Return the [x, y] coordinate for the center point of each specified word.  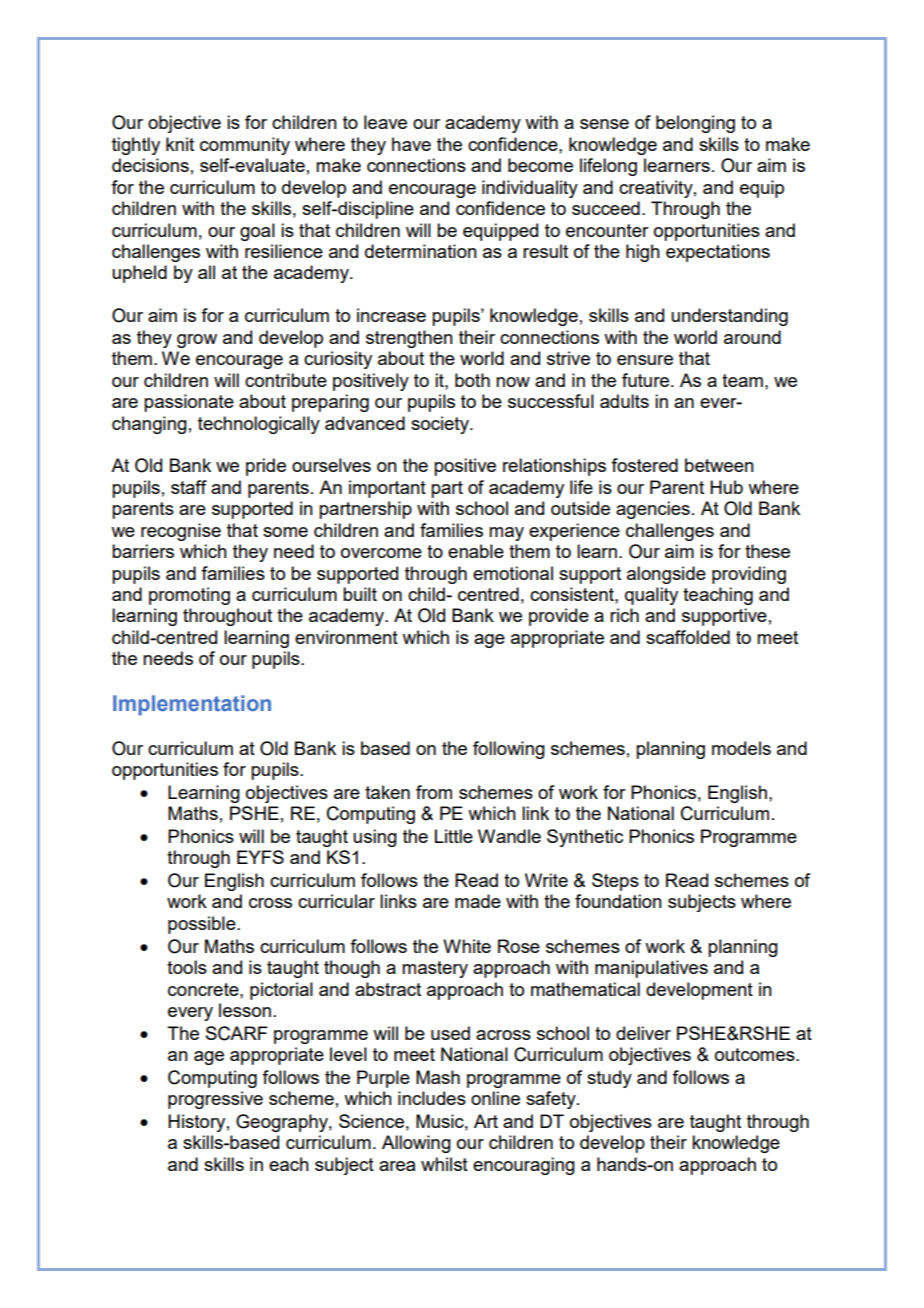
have [411, 144]
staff [189, 487]
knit [180, 144]
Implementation [192, 705]
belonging [695, 124]
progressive [215, 1100]
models [741, 748]
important [387, 489]
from [434, 792]
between [719, 465]
